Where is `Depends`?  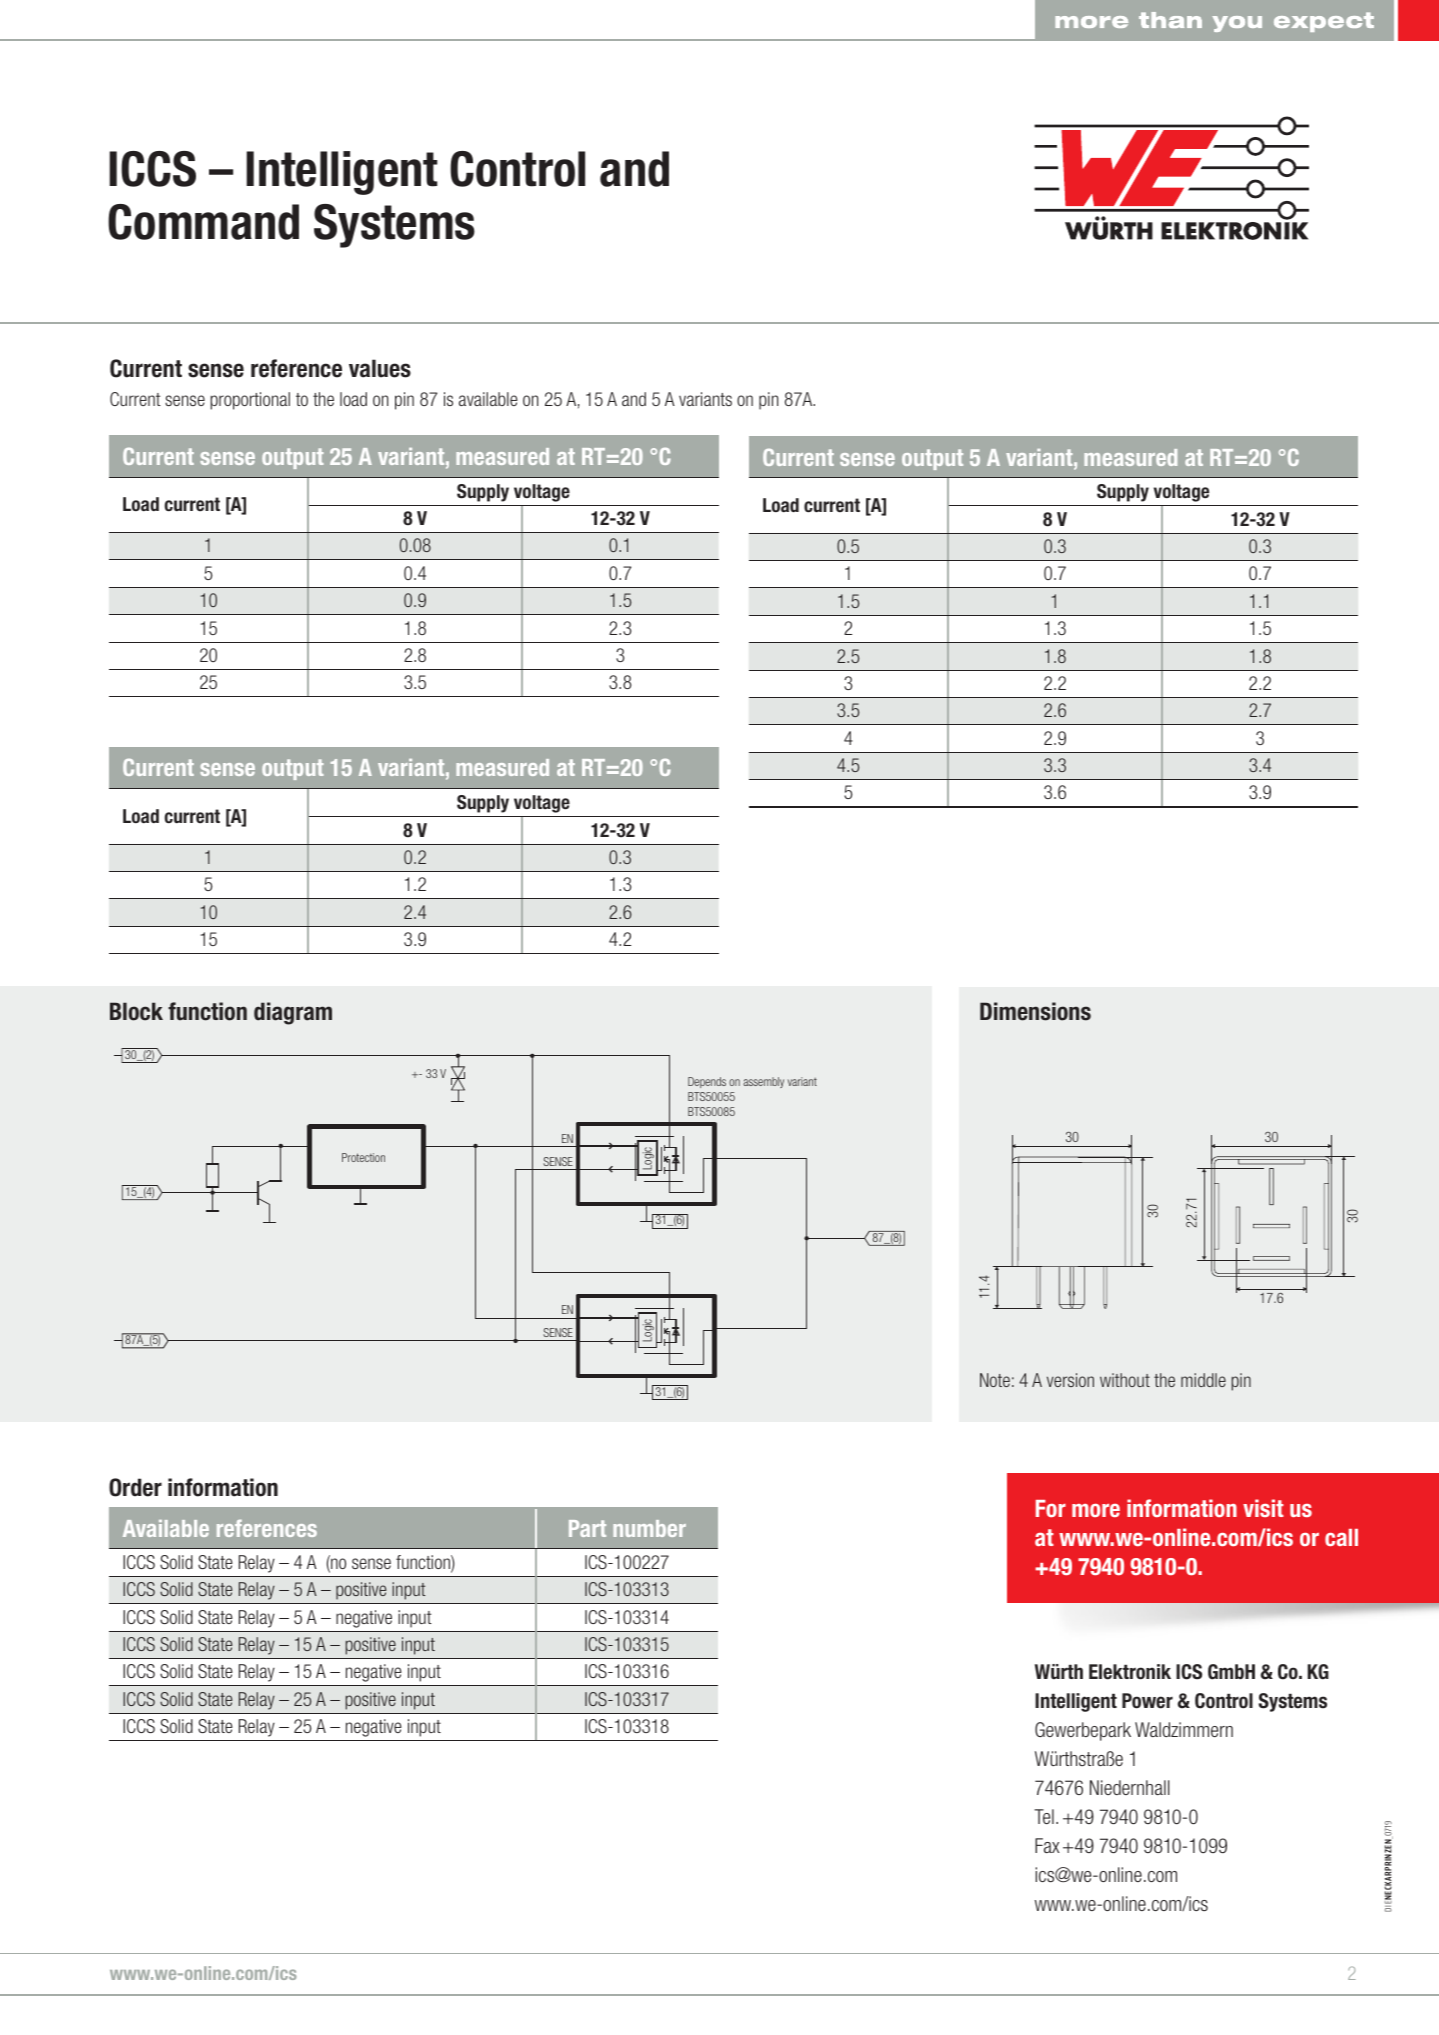
Depends is located at coordinates (707, 1082).
